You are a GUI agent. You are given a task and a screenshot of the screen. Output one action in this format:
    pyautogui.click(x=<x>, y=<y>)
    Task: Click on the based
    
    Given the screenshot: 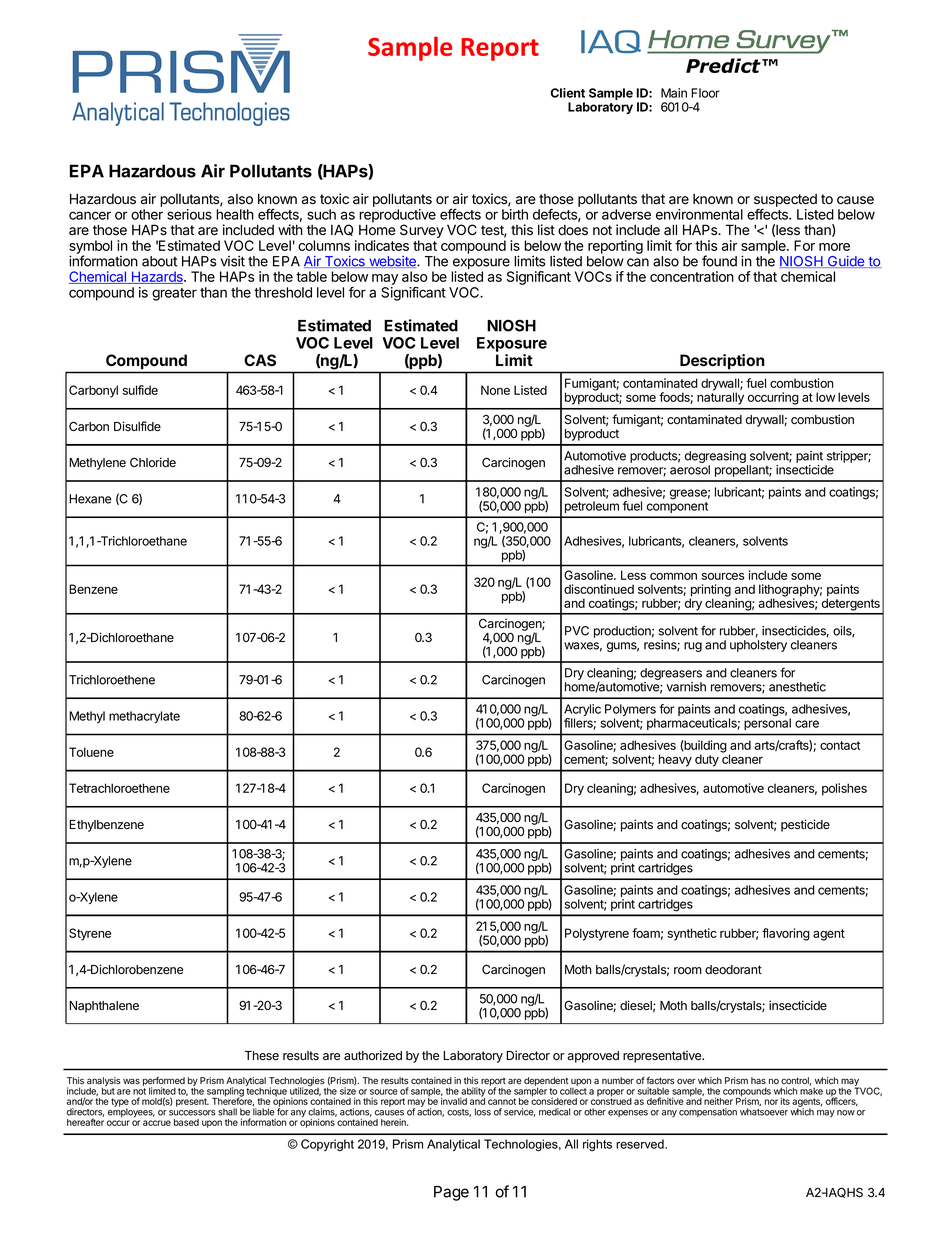 What is the action you would take?
    pyautogui.click(x=186, y=1122)
